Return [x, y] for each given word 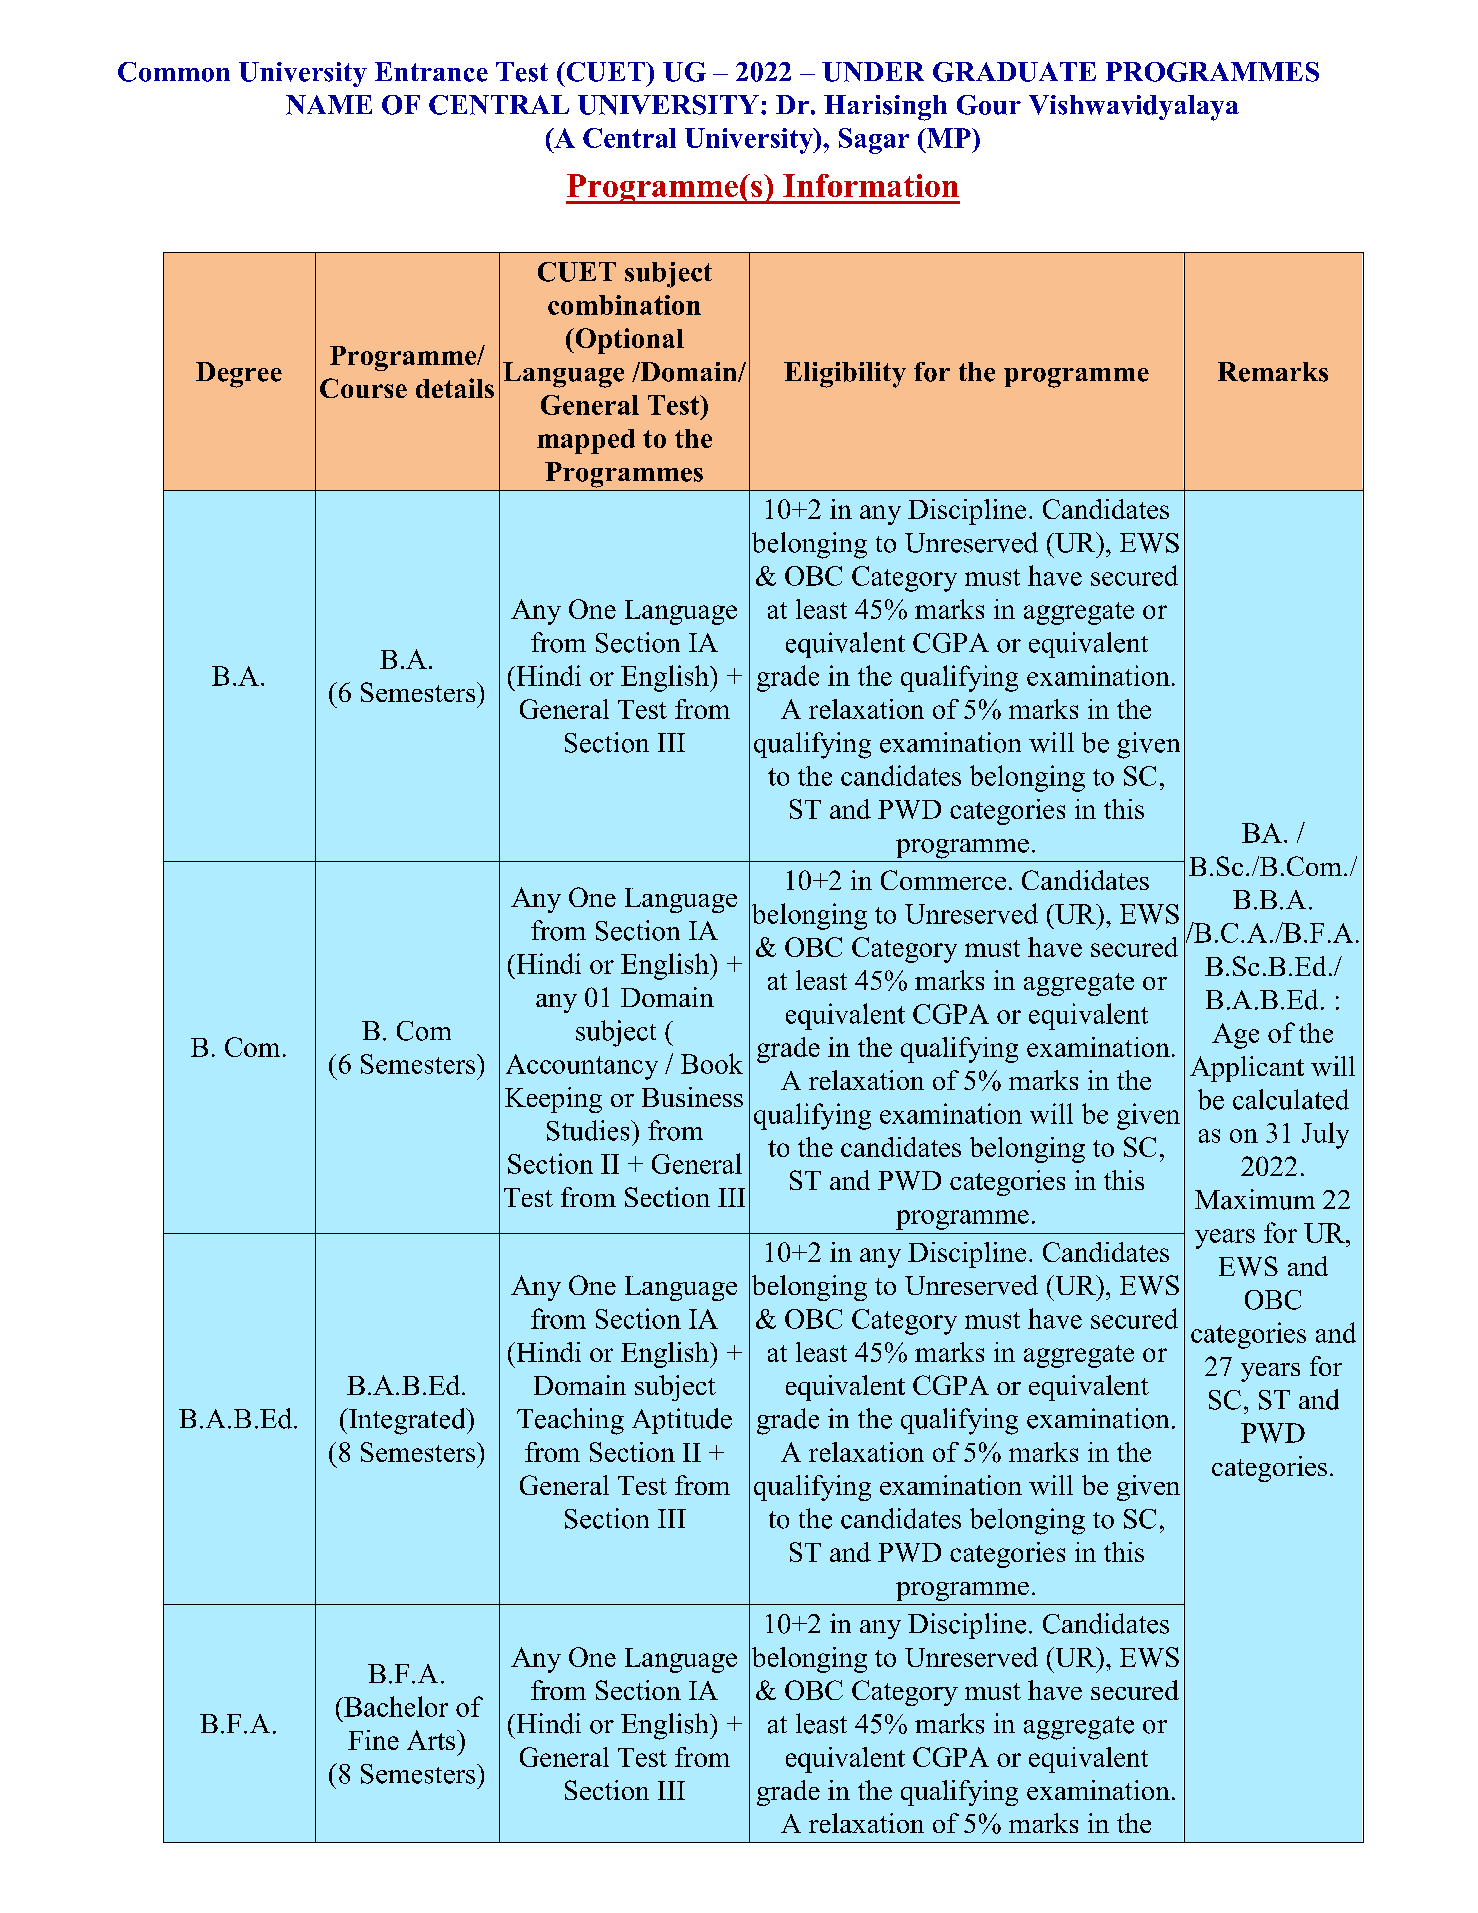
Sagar [874, 141]
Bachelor [395, 1706]
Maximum [1255, 1199]
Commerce [943, 880]
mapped [586, 441]
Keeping [553, 1100]
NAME [329, 105]
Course [363, 388]
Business [692, 1097]
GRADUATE [1014, 72]
